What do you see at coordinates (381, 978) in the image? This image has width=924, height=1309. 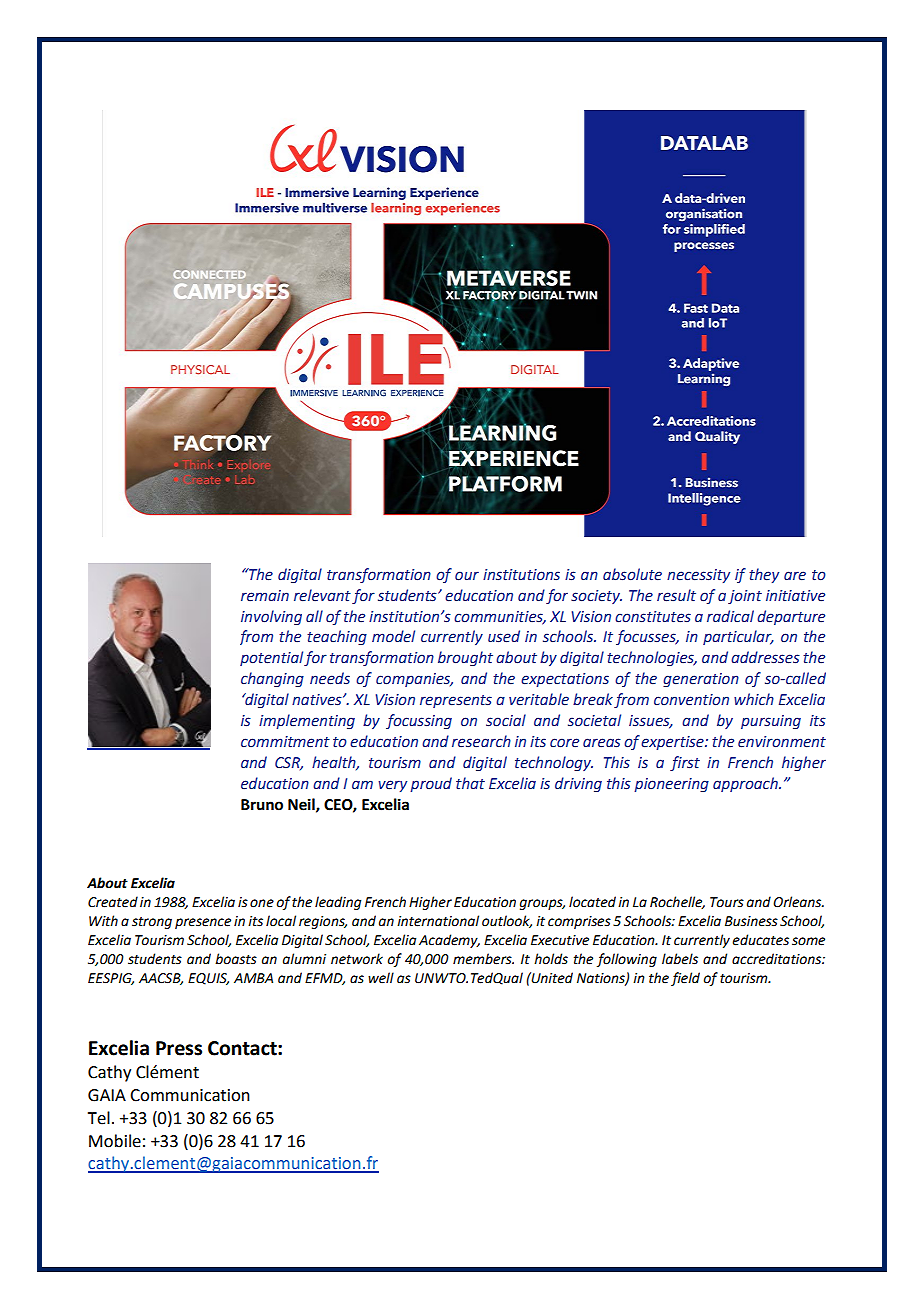 I see `well` at bounding box center [381, 978].
